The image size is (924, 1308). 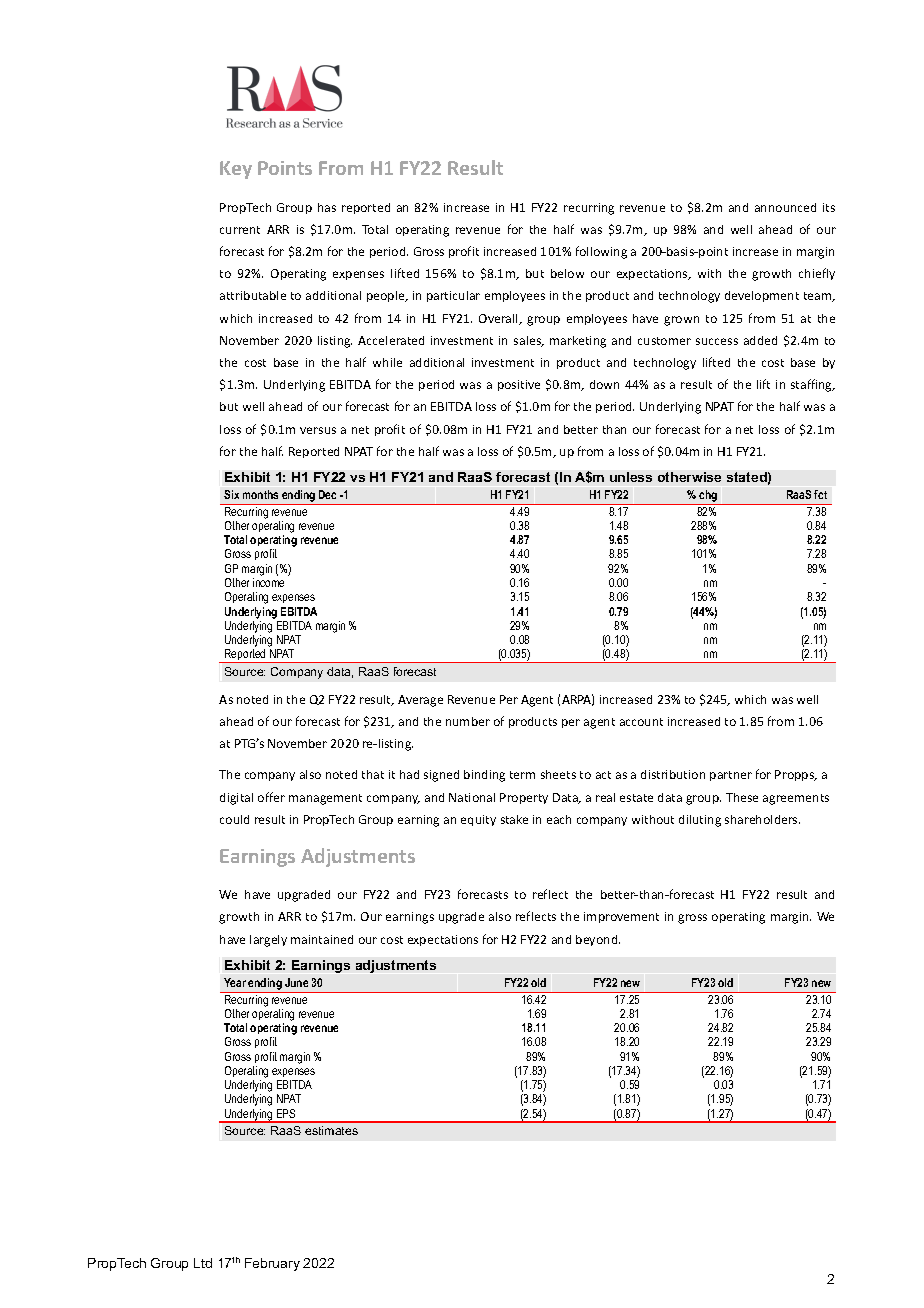 What do you see at coordinates (708, 497) in the page?
I see `chg` at bounding box center [708, 497].
